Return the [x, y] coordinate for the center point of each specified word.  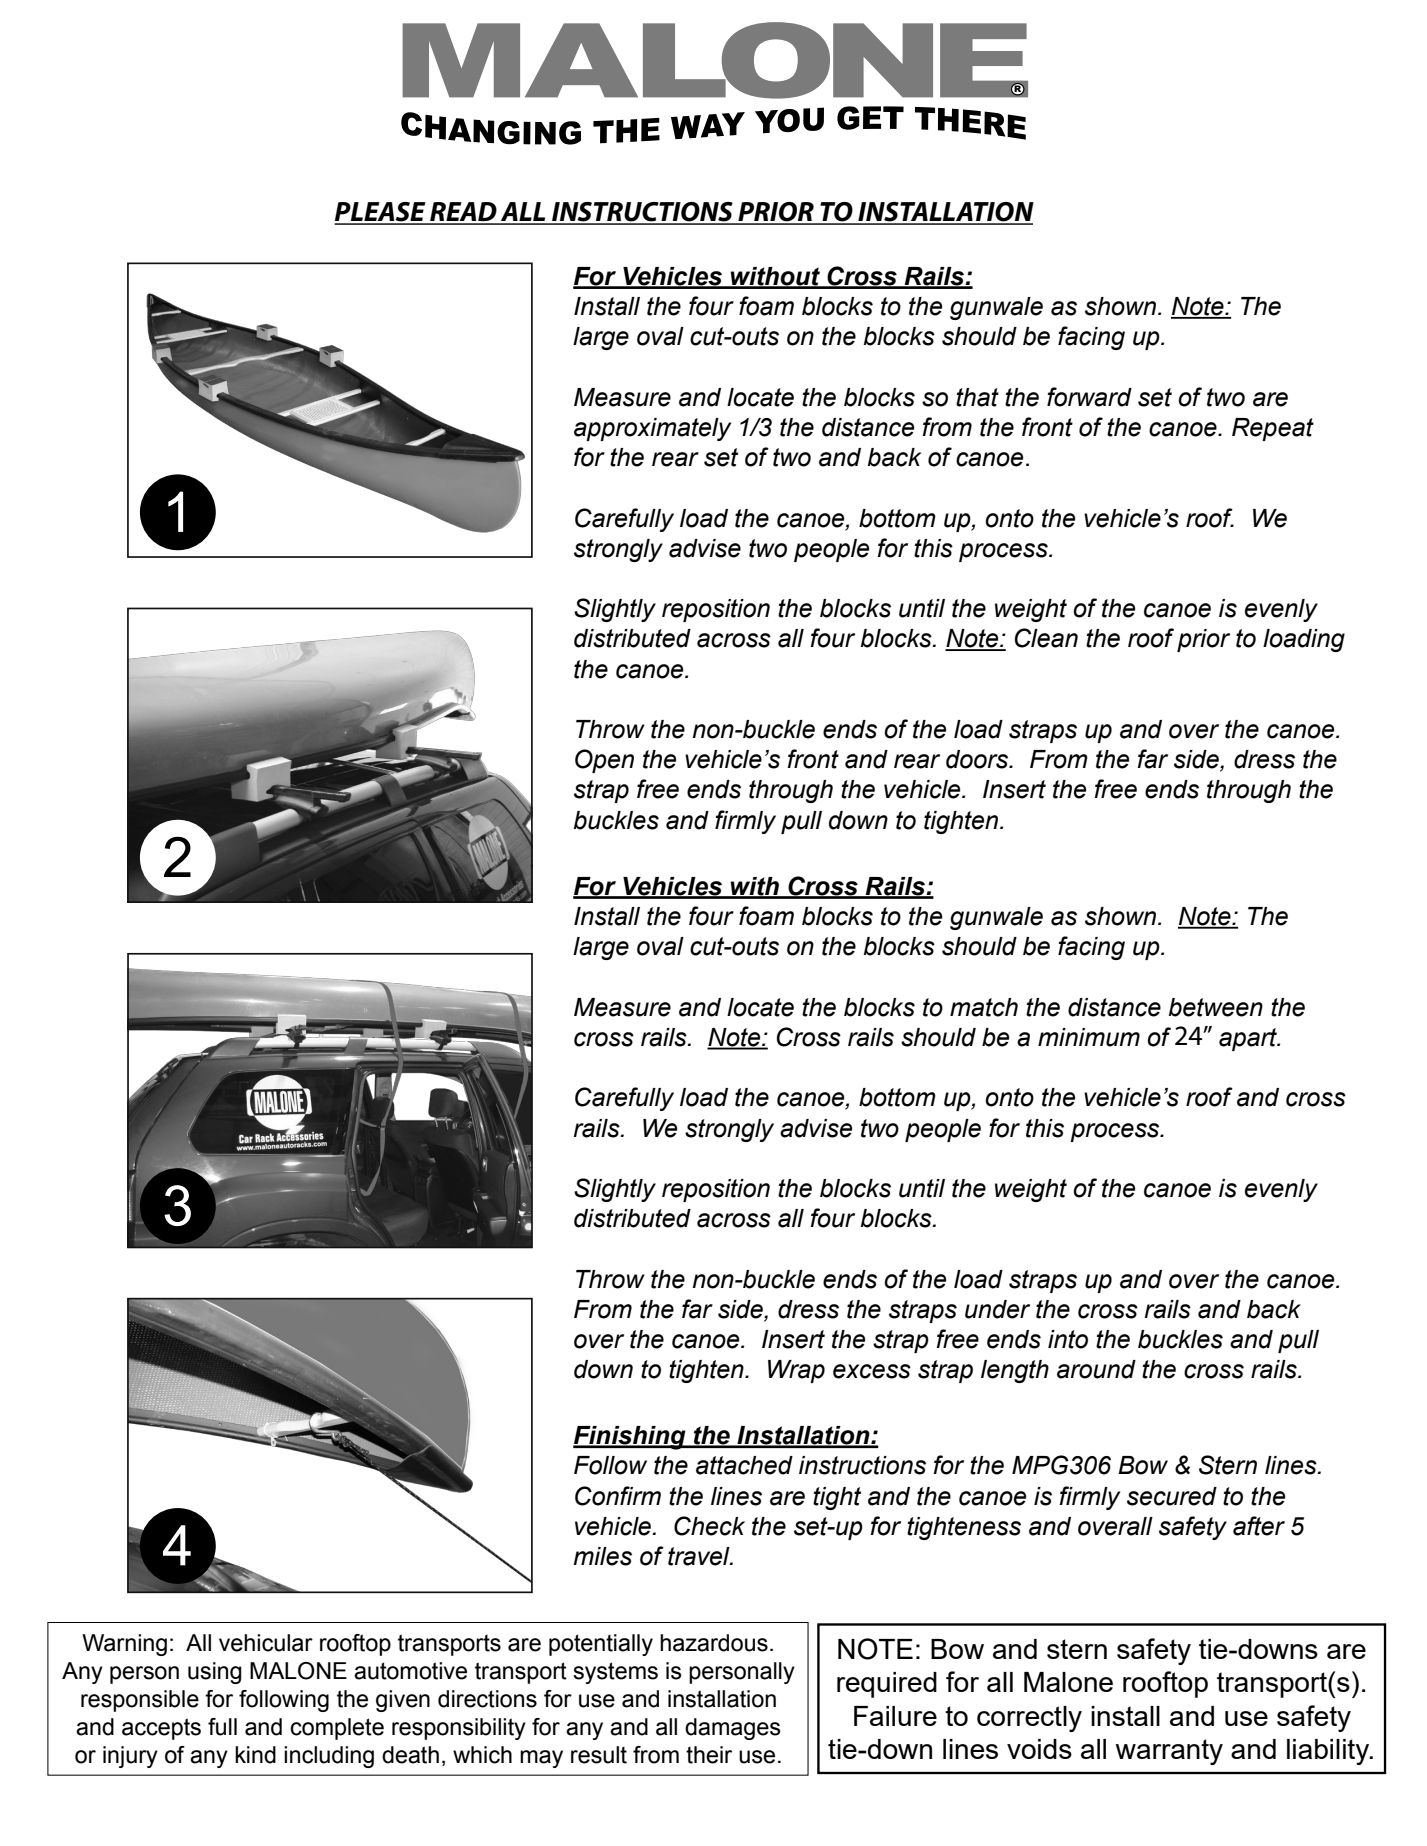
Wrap [796, 1371]
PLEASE [381, 213]
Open [604, 761]
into [1068, 1339]
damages [733, 1729]
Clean [1046, 638]
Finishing [630, 1438]
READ [463, 213]
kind [255, 1755]
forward [1089, 397]
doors [978, 759]
